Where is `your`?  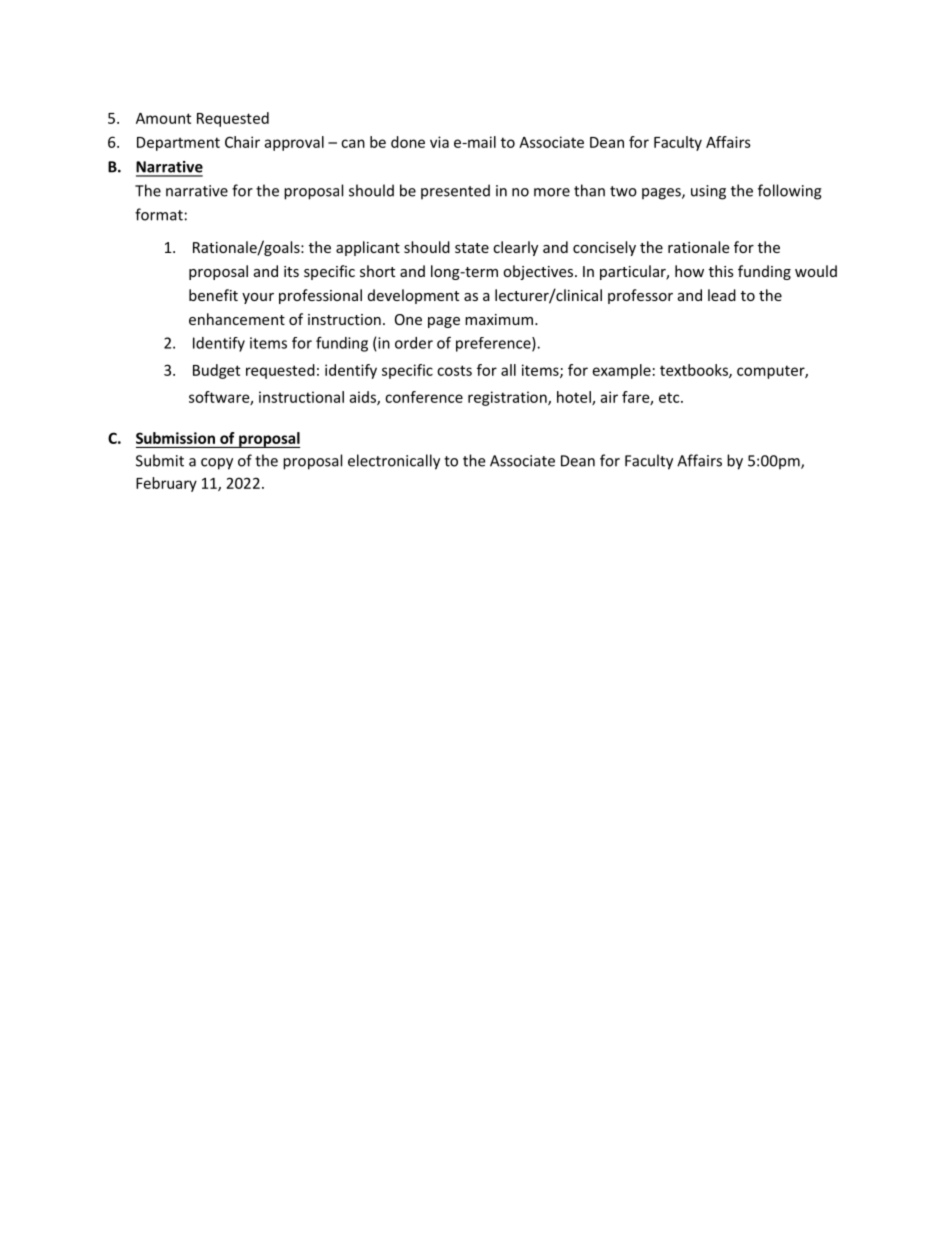 your is located at coordinates (258, 298).
